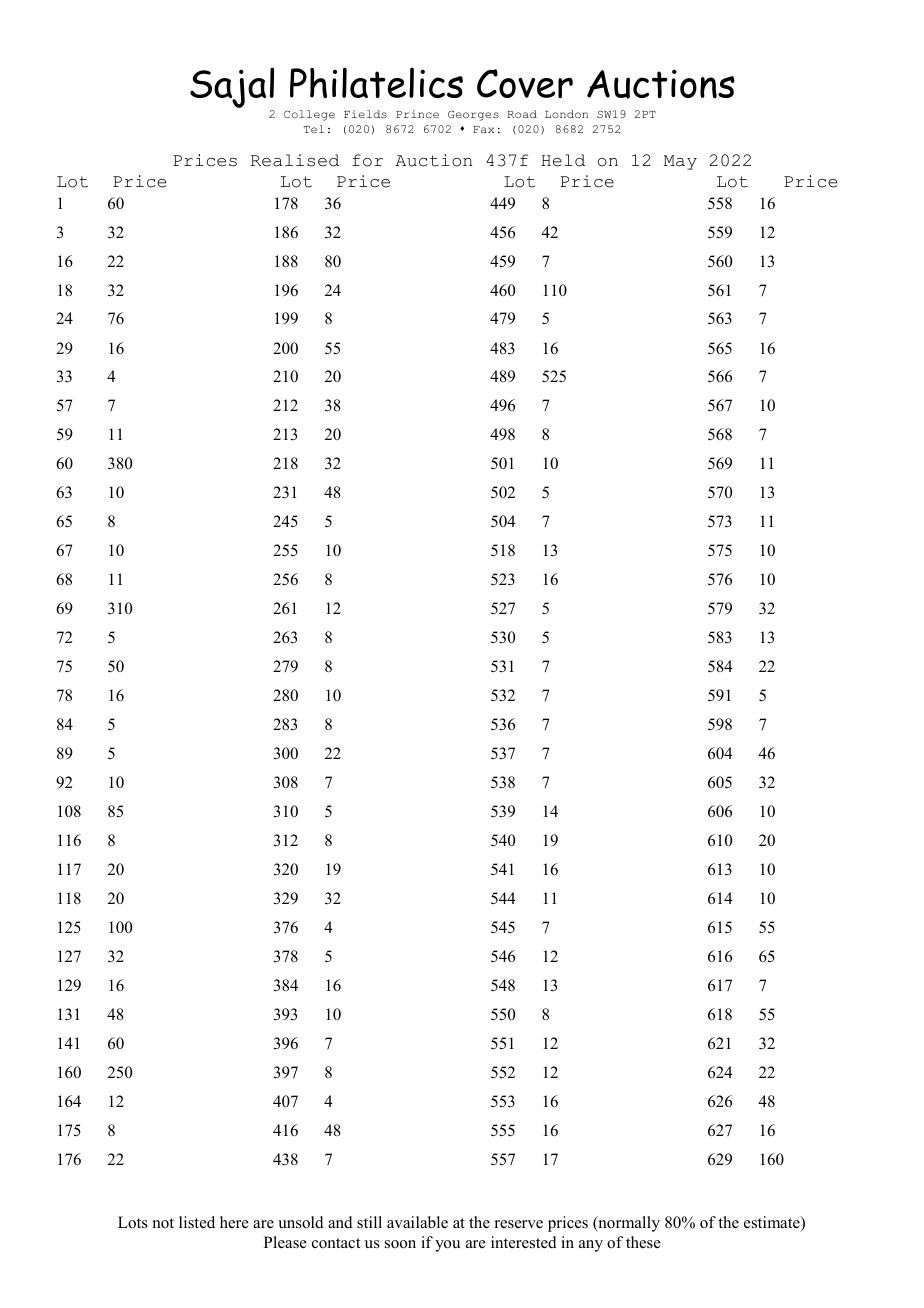 This image has height=1308, width=924. I want to click on listed, so click(197, 1222).
